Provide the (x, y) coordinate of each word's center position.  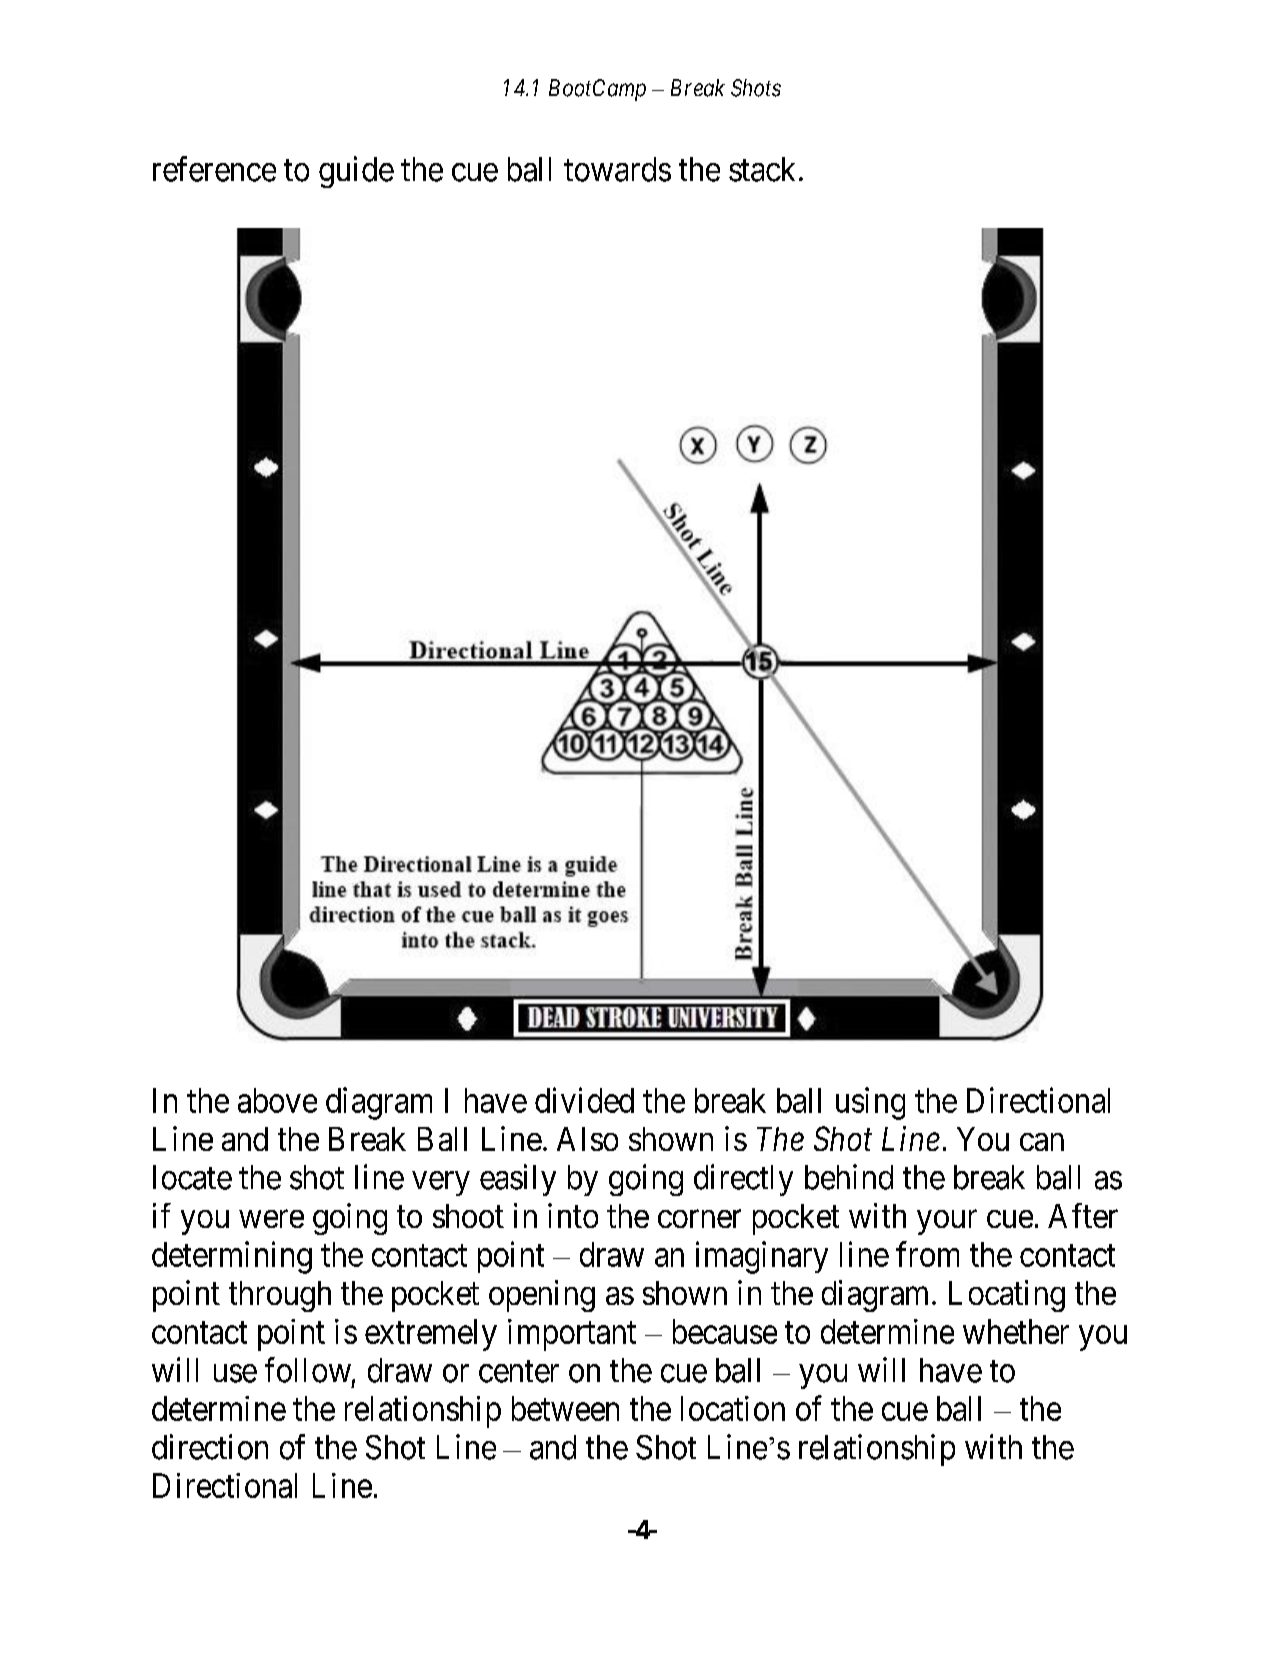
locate (192, 1177)
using (870, 1103)
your (947, 1222)
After (1083, 1215)
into (573, 1215)
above (277, 1100)
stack (762, 169)
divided (584, 1100)
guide (356, 172)
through (280, 1296)
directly (743, 1180)
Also (587, 1139)
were (271, 1219)
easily (518, 1180)
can (1042, 1142)
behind (849, 1177)
